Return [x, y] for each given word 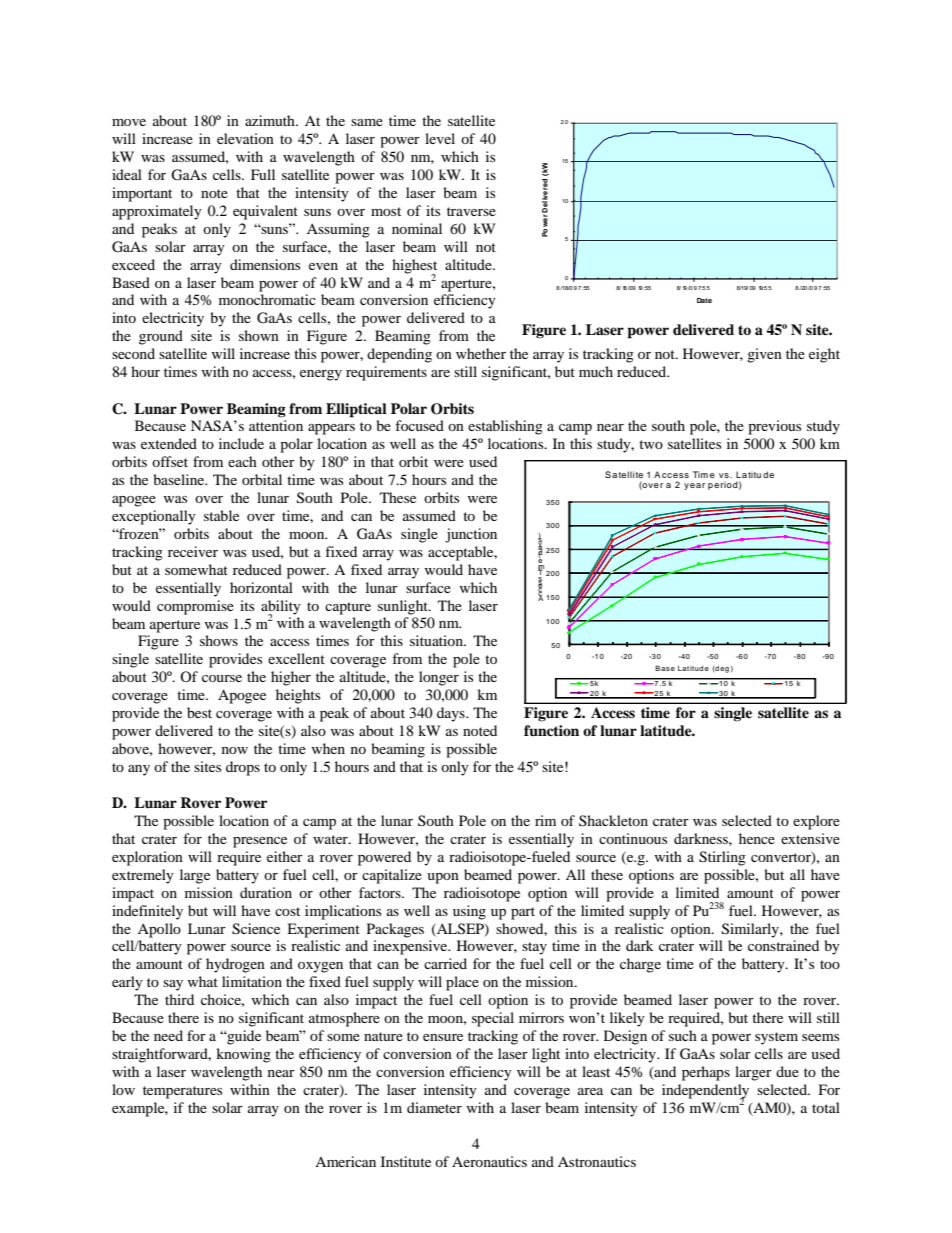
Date [704, 300]
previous [774, 427]
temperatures [182, 1092]
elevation [245, 138]
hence [757, 838]
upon [443, 878]
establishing [505, 427]
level [440, 138]
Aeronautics [489, 1161]
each [242, 461]
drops [243, 768]
